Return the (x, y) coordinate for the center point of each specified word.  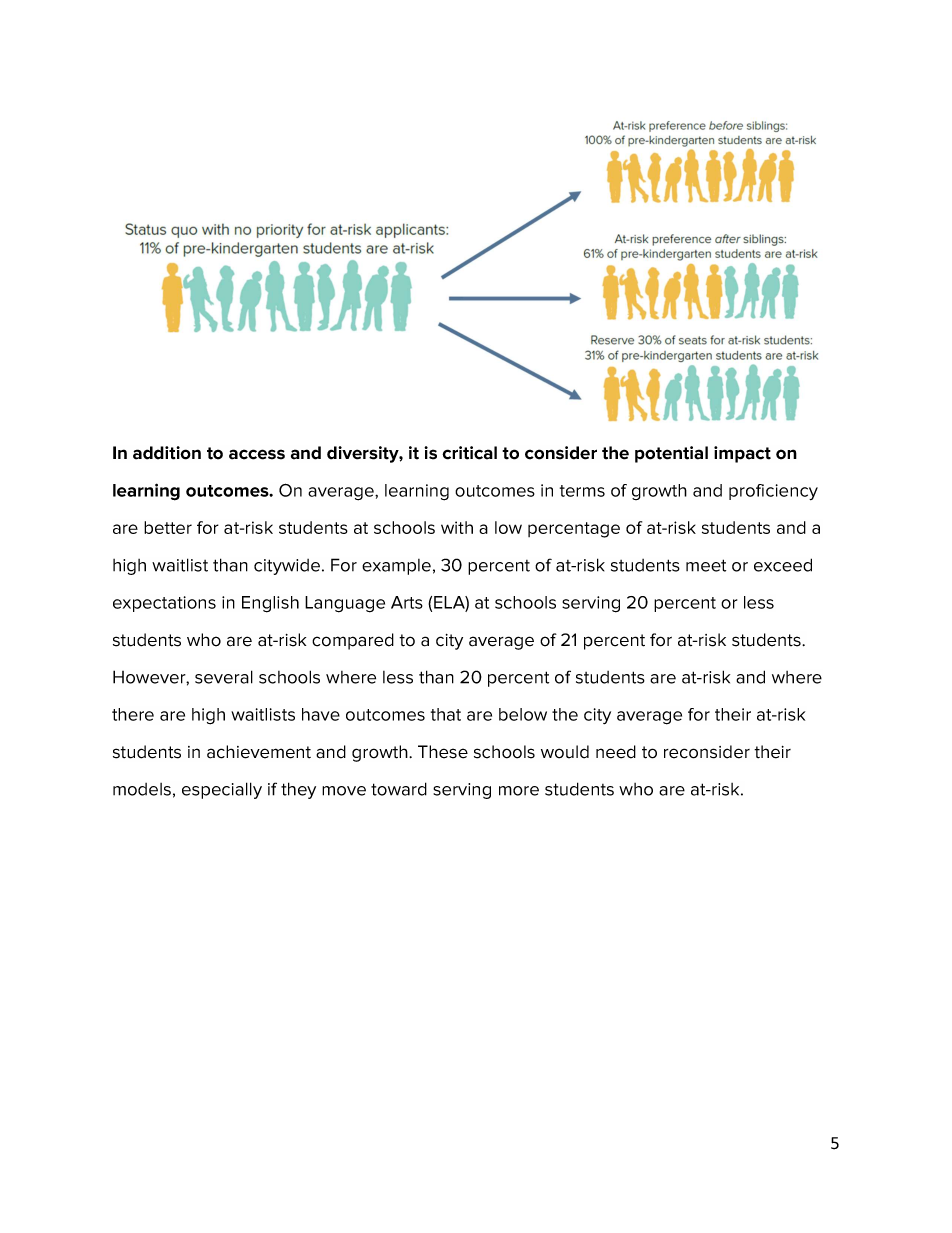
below (523, 714)
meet (706, 565)
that (446, 714)
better (168, 527)
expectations (164, 604)
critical (469, 453)
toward (399, 789)
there (133, 714)
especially (222, 790)
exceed (783, 565)
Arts (407, 602)
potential (671, 454)
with (457, 527)
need (616, 752)
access (257, 454)
